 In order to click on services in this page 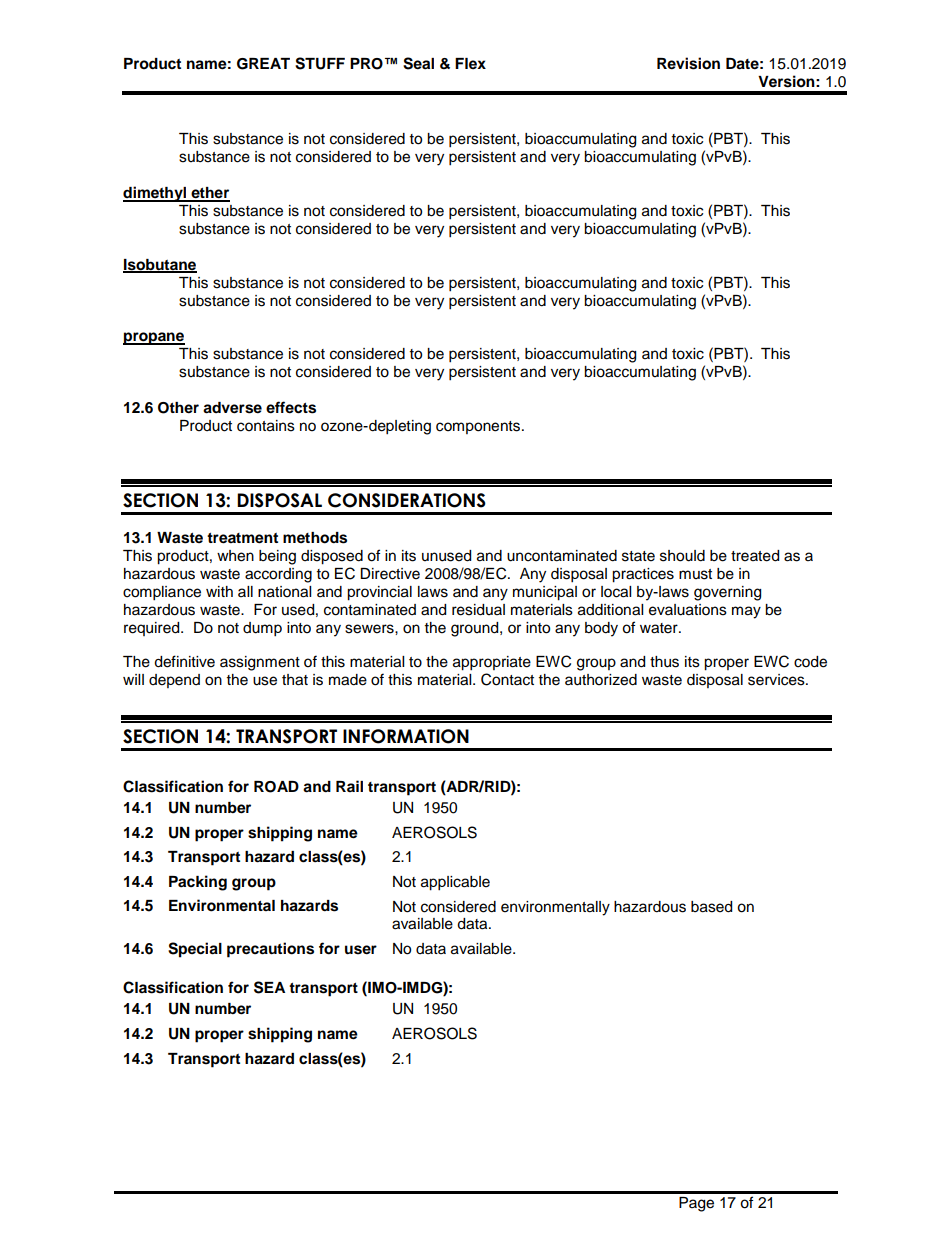, I will do `click(777, 680)`.
